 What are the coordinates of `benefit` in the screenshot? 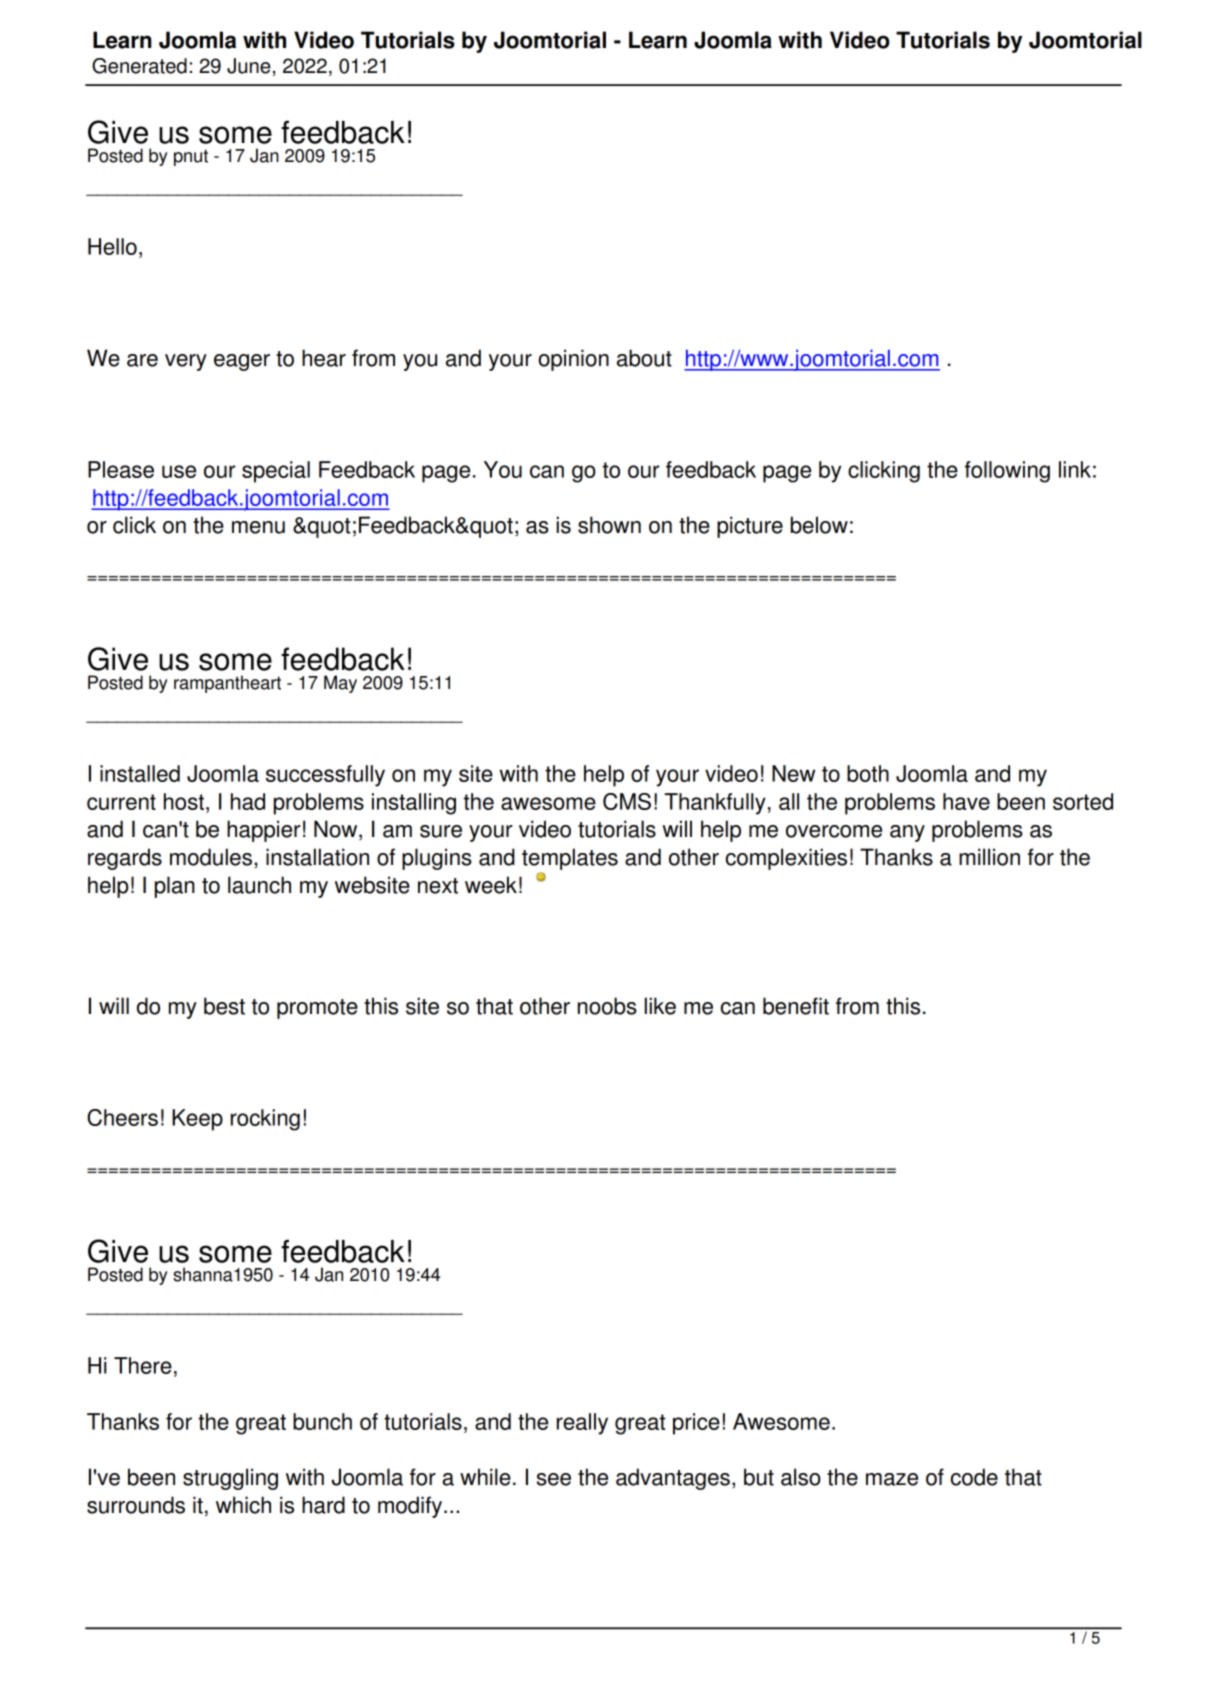 It's located at (796, 1006).
